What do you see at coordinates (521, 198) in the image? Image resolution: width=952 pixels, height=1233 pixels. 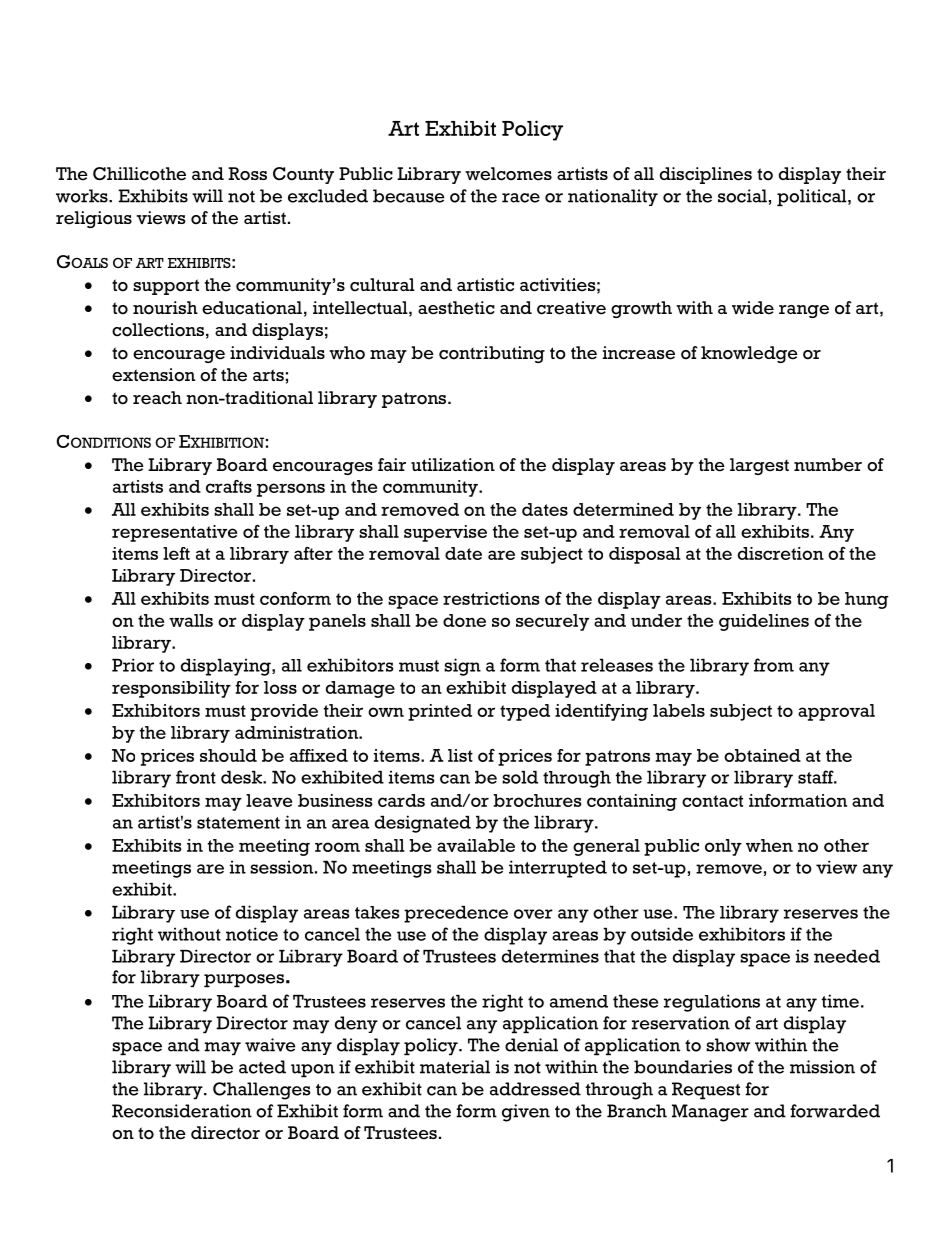 I see `race` at bounding box center [521, 198].
